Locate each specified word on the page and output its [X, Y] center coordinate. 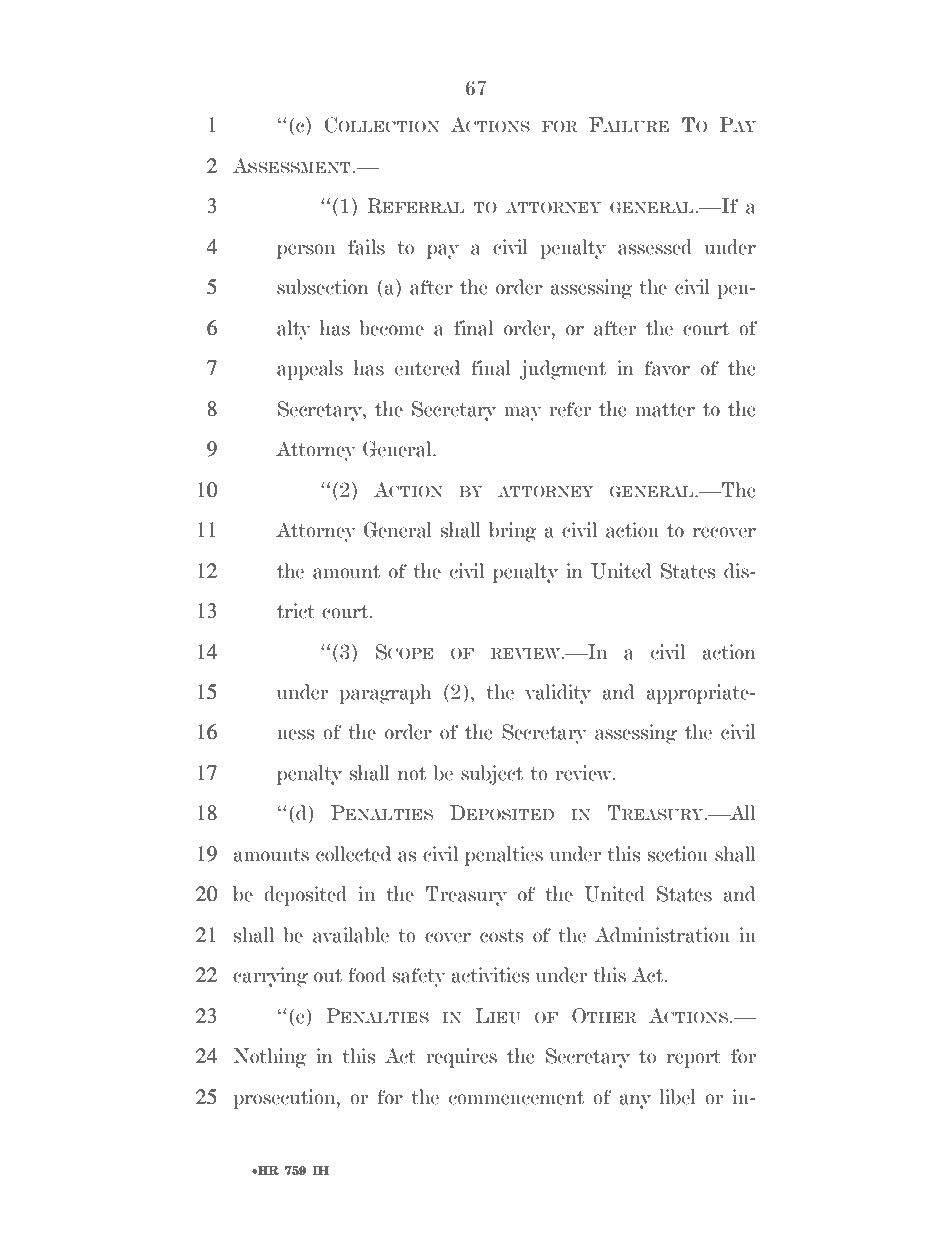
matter [665, 410]
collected [353, 854]
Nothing [270, 1058]
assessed [655, 247]
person [306, 251]
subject [492, 775]
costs [501, 936]
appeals [310, 370]
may [523, 413]
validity [558, 694]
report [694, 1059]
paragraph [385, 694]
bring [513, 532]
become [391, 328]
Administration [662, 935]
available [351, 935]
